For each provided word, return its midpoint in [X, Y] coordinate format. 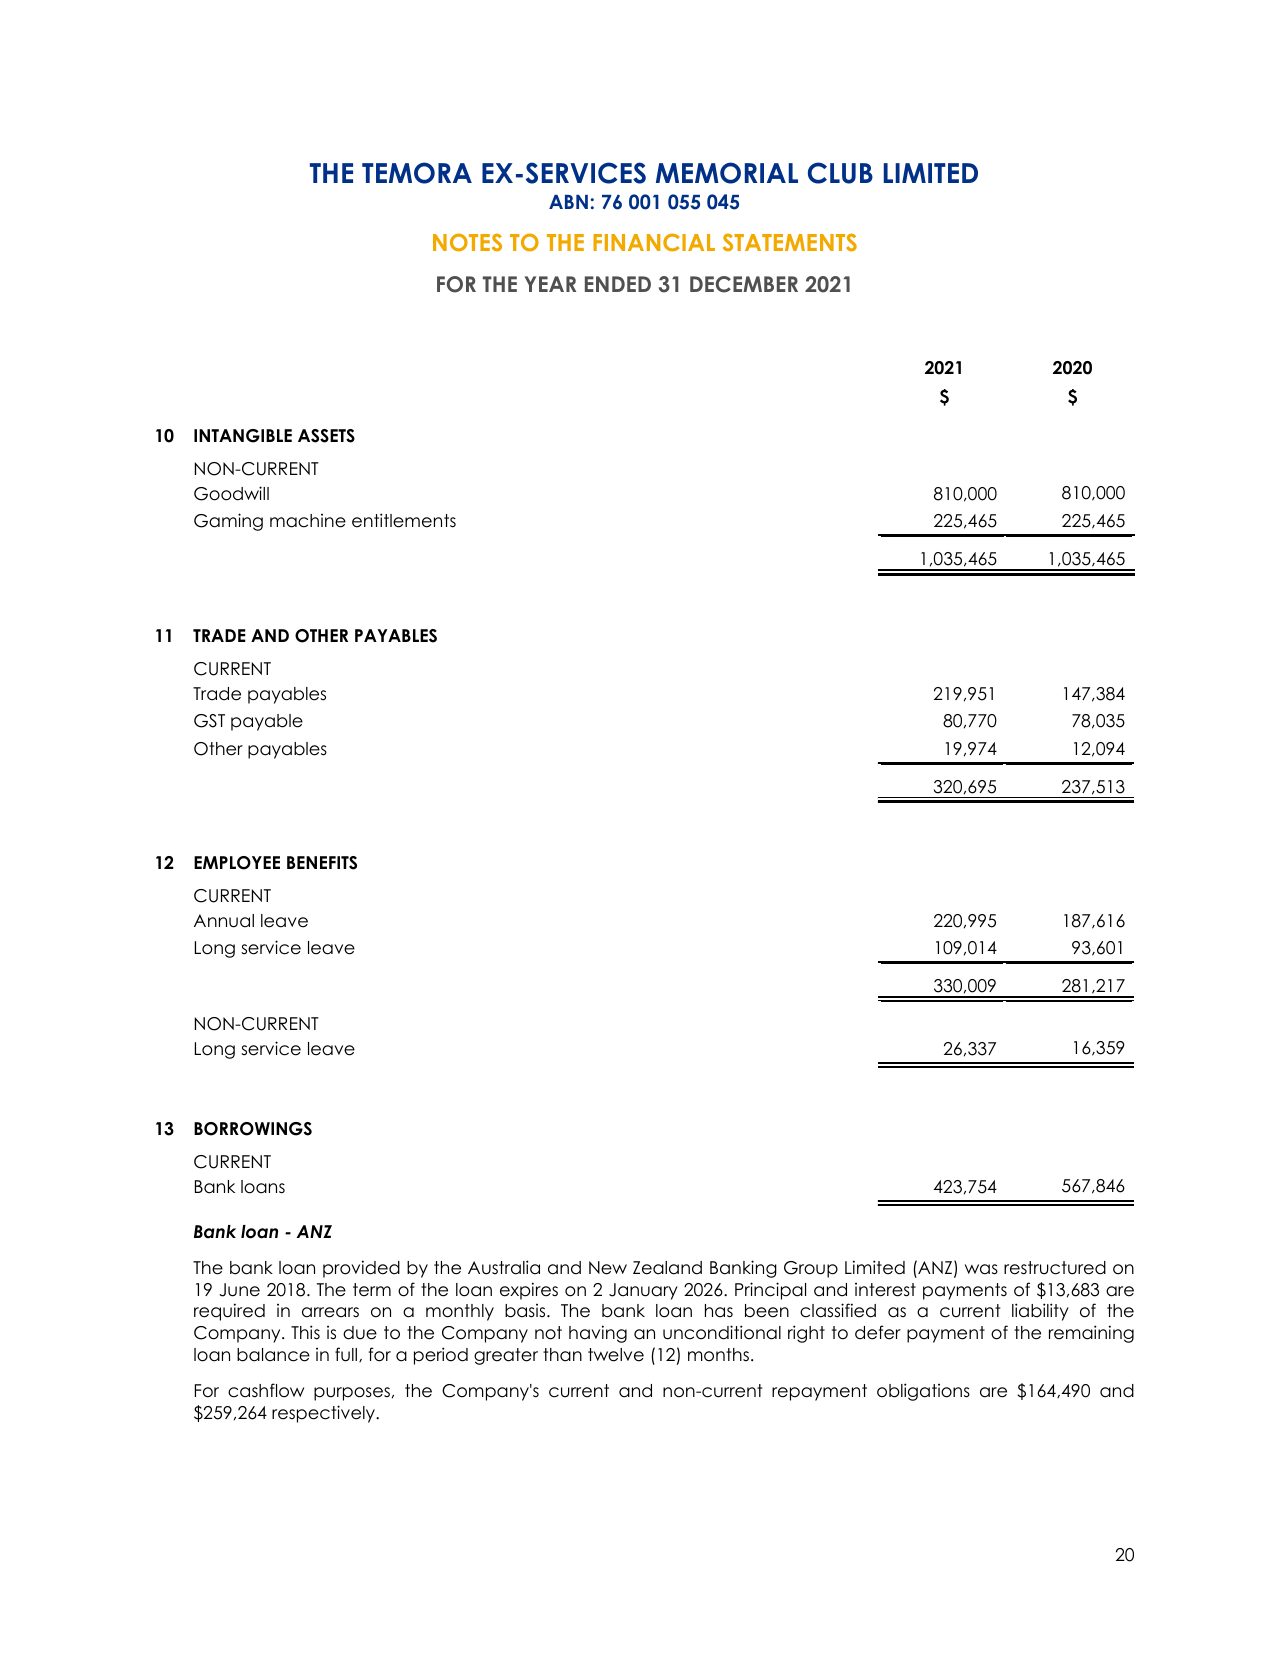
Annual [224, 921]
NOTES [467, 242]
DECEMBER [744, 284]
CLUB [840, 173]
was [981, 1269]
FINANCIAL [654, 242]
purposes [352, 1394]
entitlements [404, 520]
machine [308, 521]
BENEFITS [322, 863]
